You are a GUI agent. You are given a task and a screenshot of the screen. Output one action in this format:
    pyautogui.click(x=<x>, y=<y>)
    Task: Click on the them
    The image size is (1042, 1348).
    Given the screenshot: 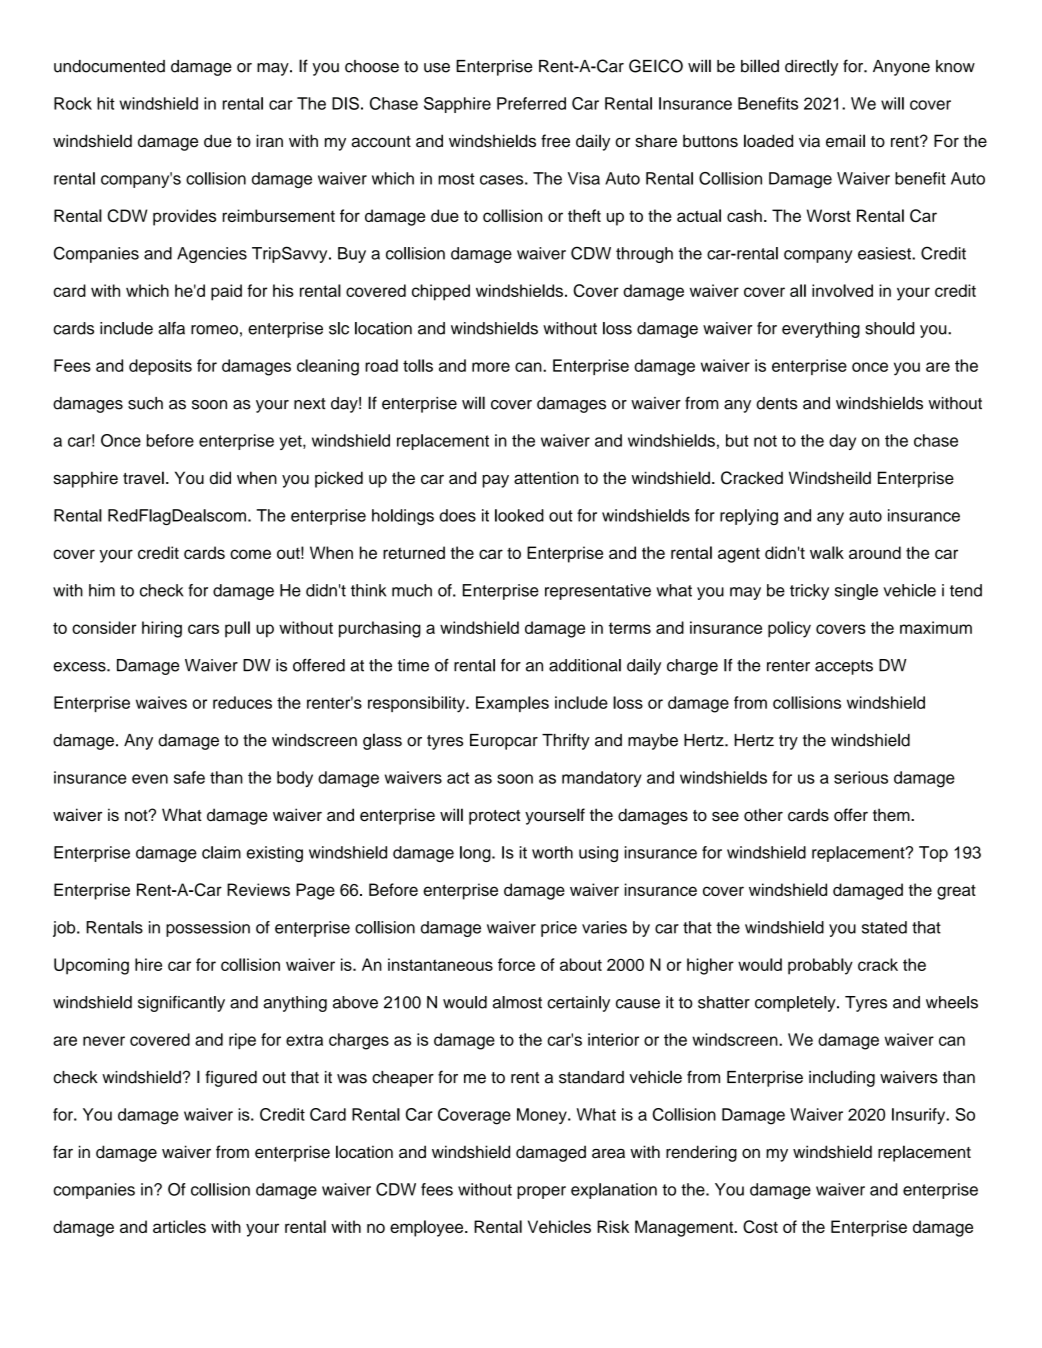 What is the action you would take?
    pyautogui.click(x=892, y=815)
